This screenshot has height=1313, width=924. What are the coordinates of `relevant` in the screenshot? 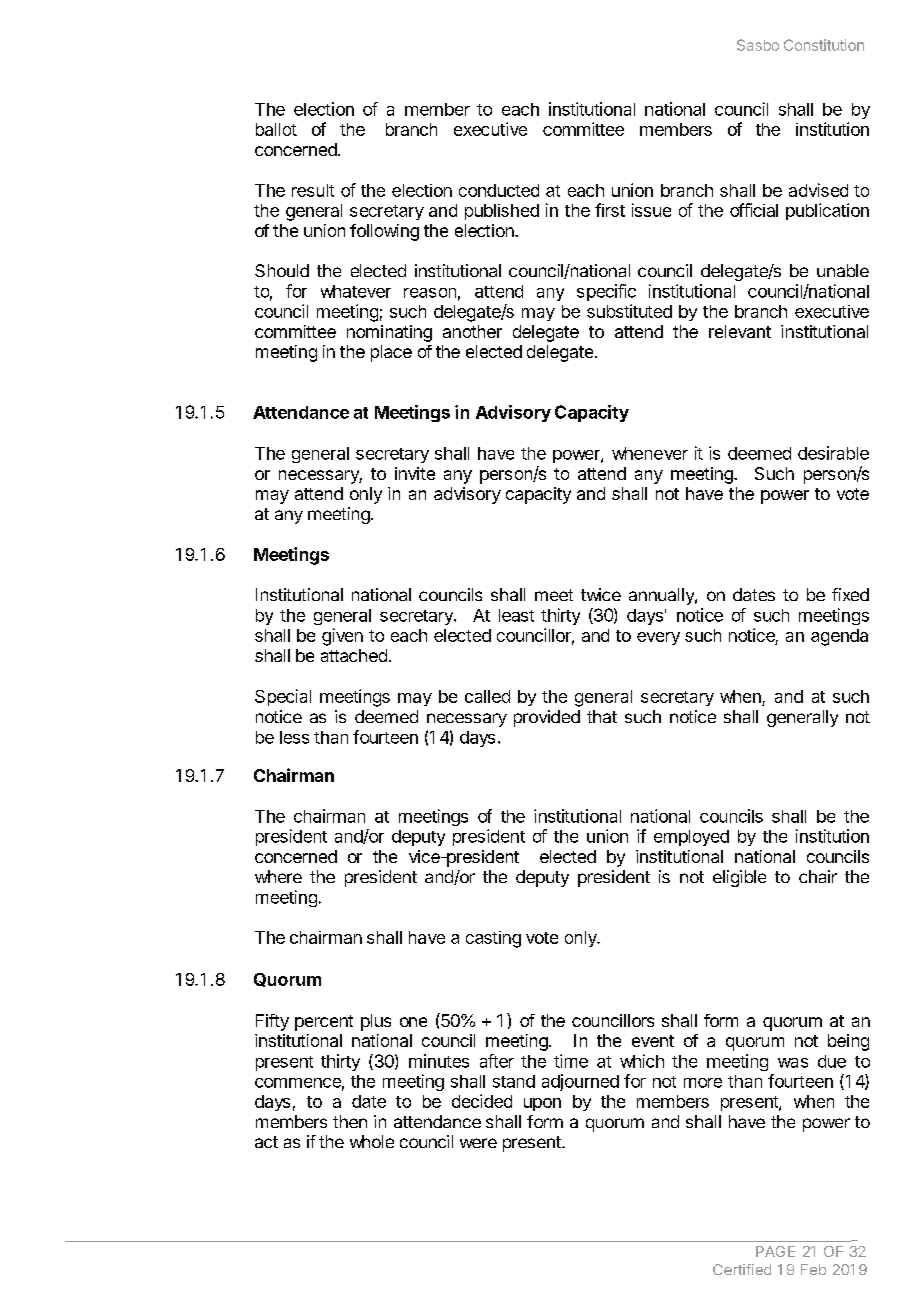 It's located at (740, 331).
